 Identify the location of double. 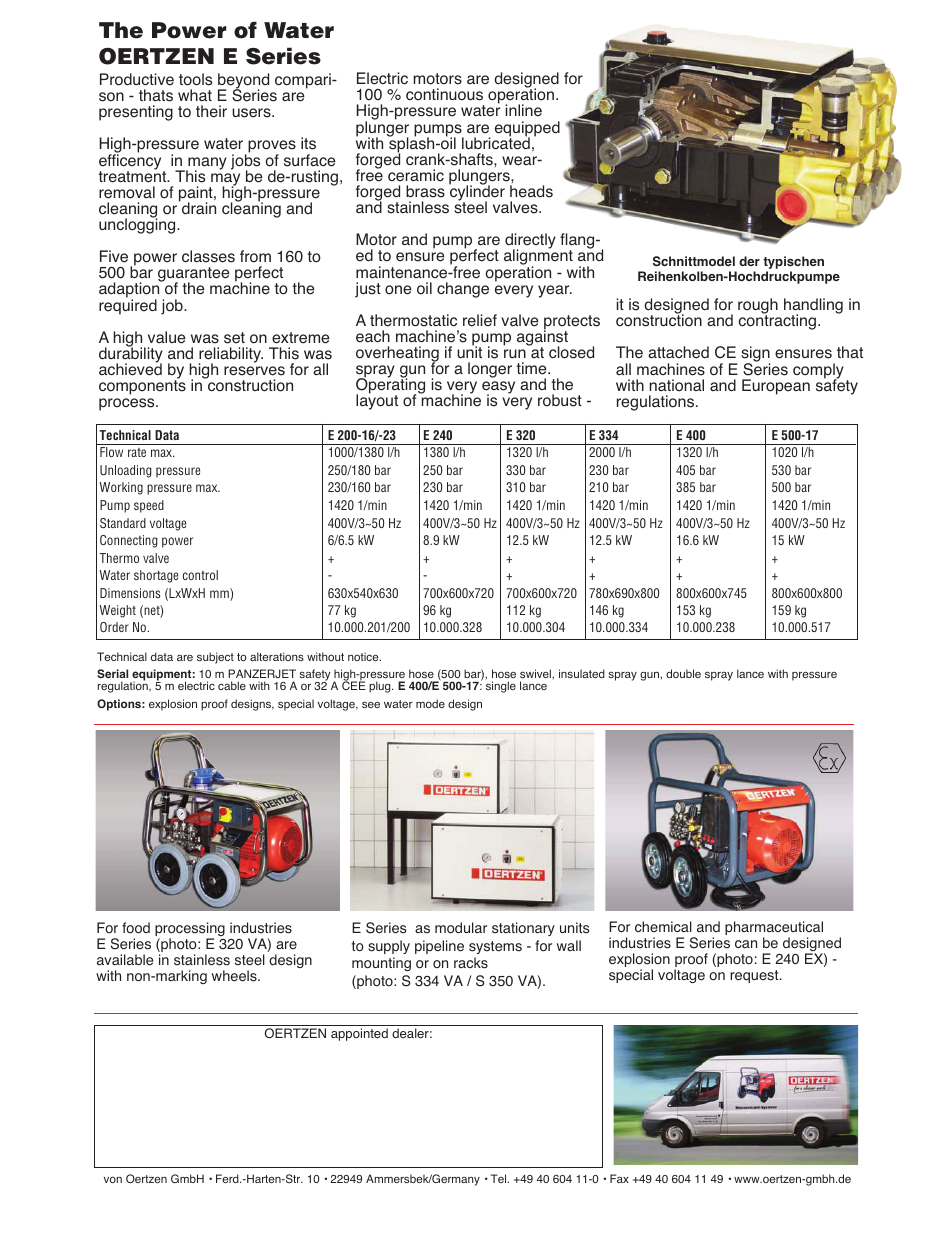
(683, 673).
